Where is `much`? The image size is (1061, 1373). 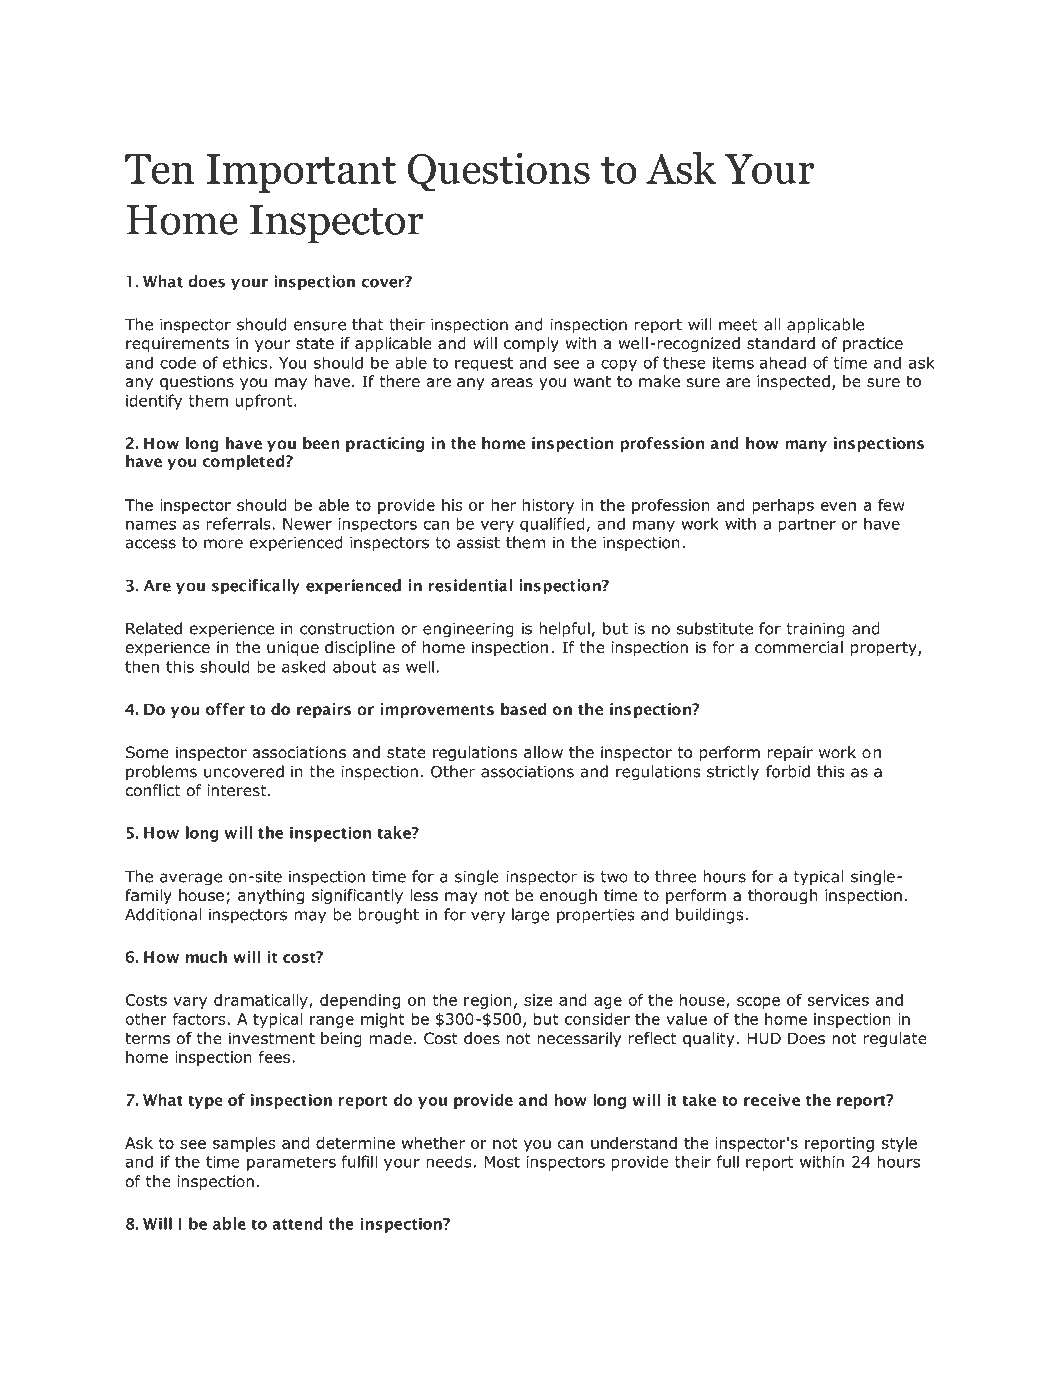 much is located at coordinates (206, 956).
